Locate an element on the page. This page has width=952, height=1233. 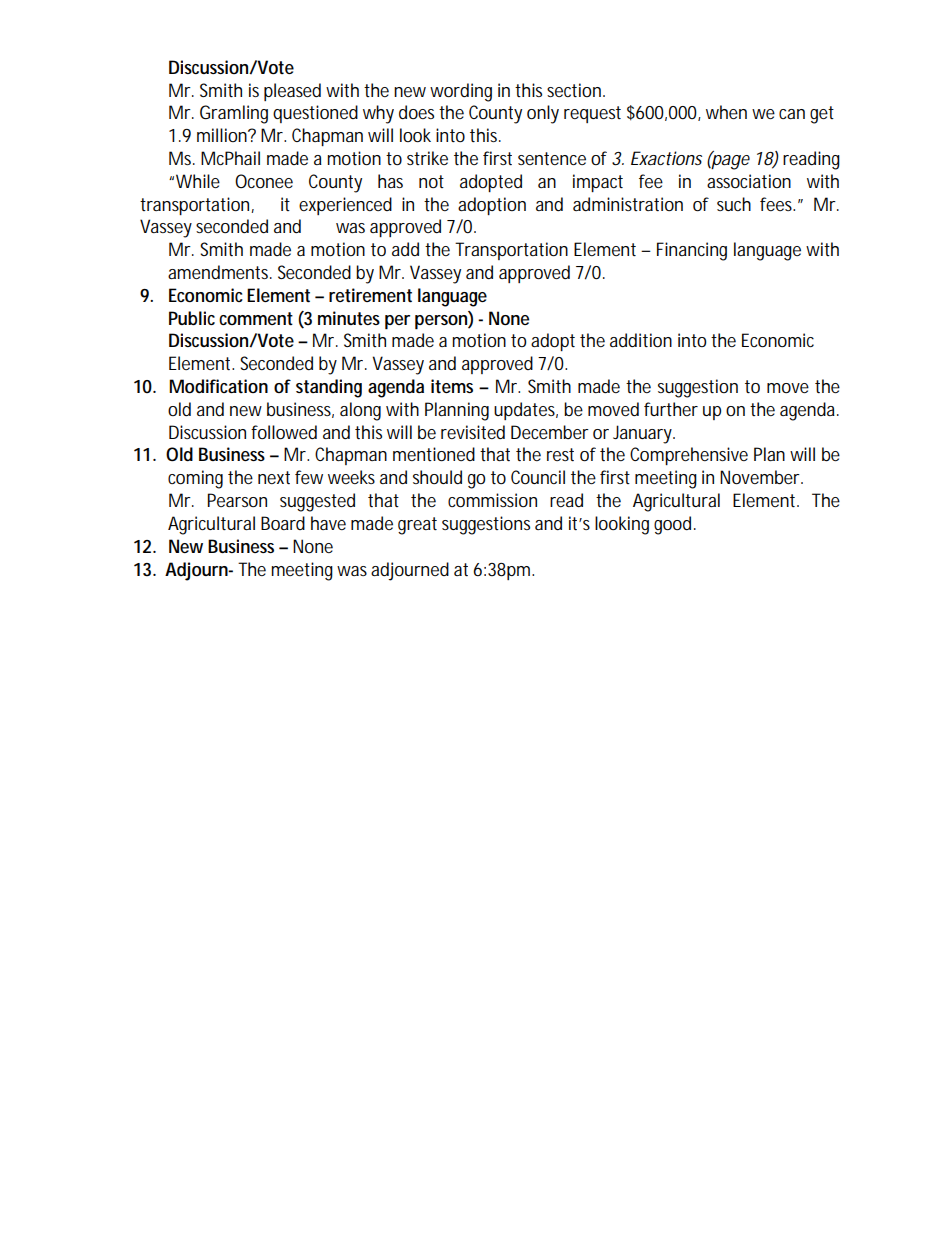
get is located at coordinates (822, 115).
